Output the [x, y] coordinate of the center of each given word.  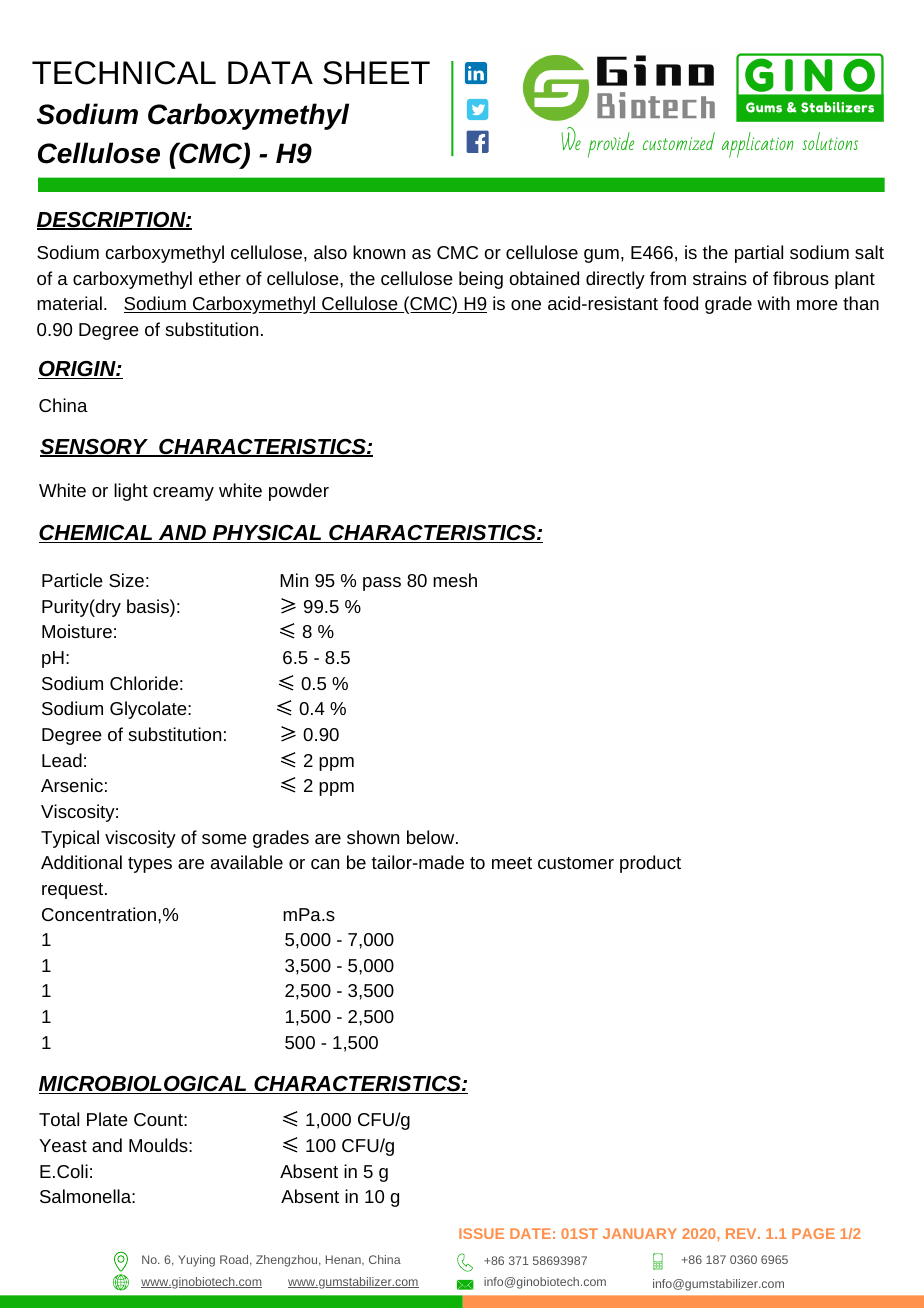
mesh [455, 580]
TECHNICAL [124, 73]
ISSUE [481, 1233]
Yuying [196, 1261]
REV [742, 1233]
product [650, 864]
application [758, 145]
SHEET [376, 73]
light [131, 492]
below [432, 837]
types [150, 865]
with [773, 303]
